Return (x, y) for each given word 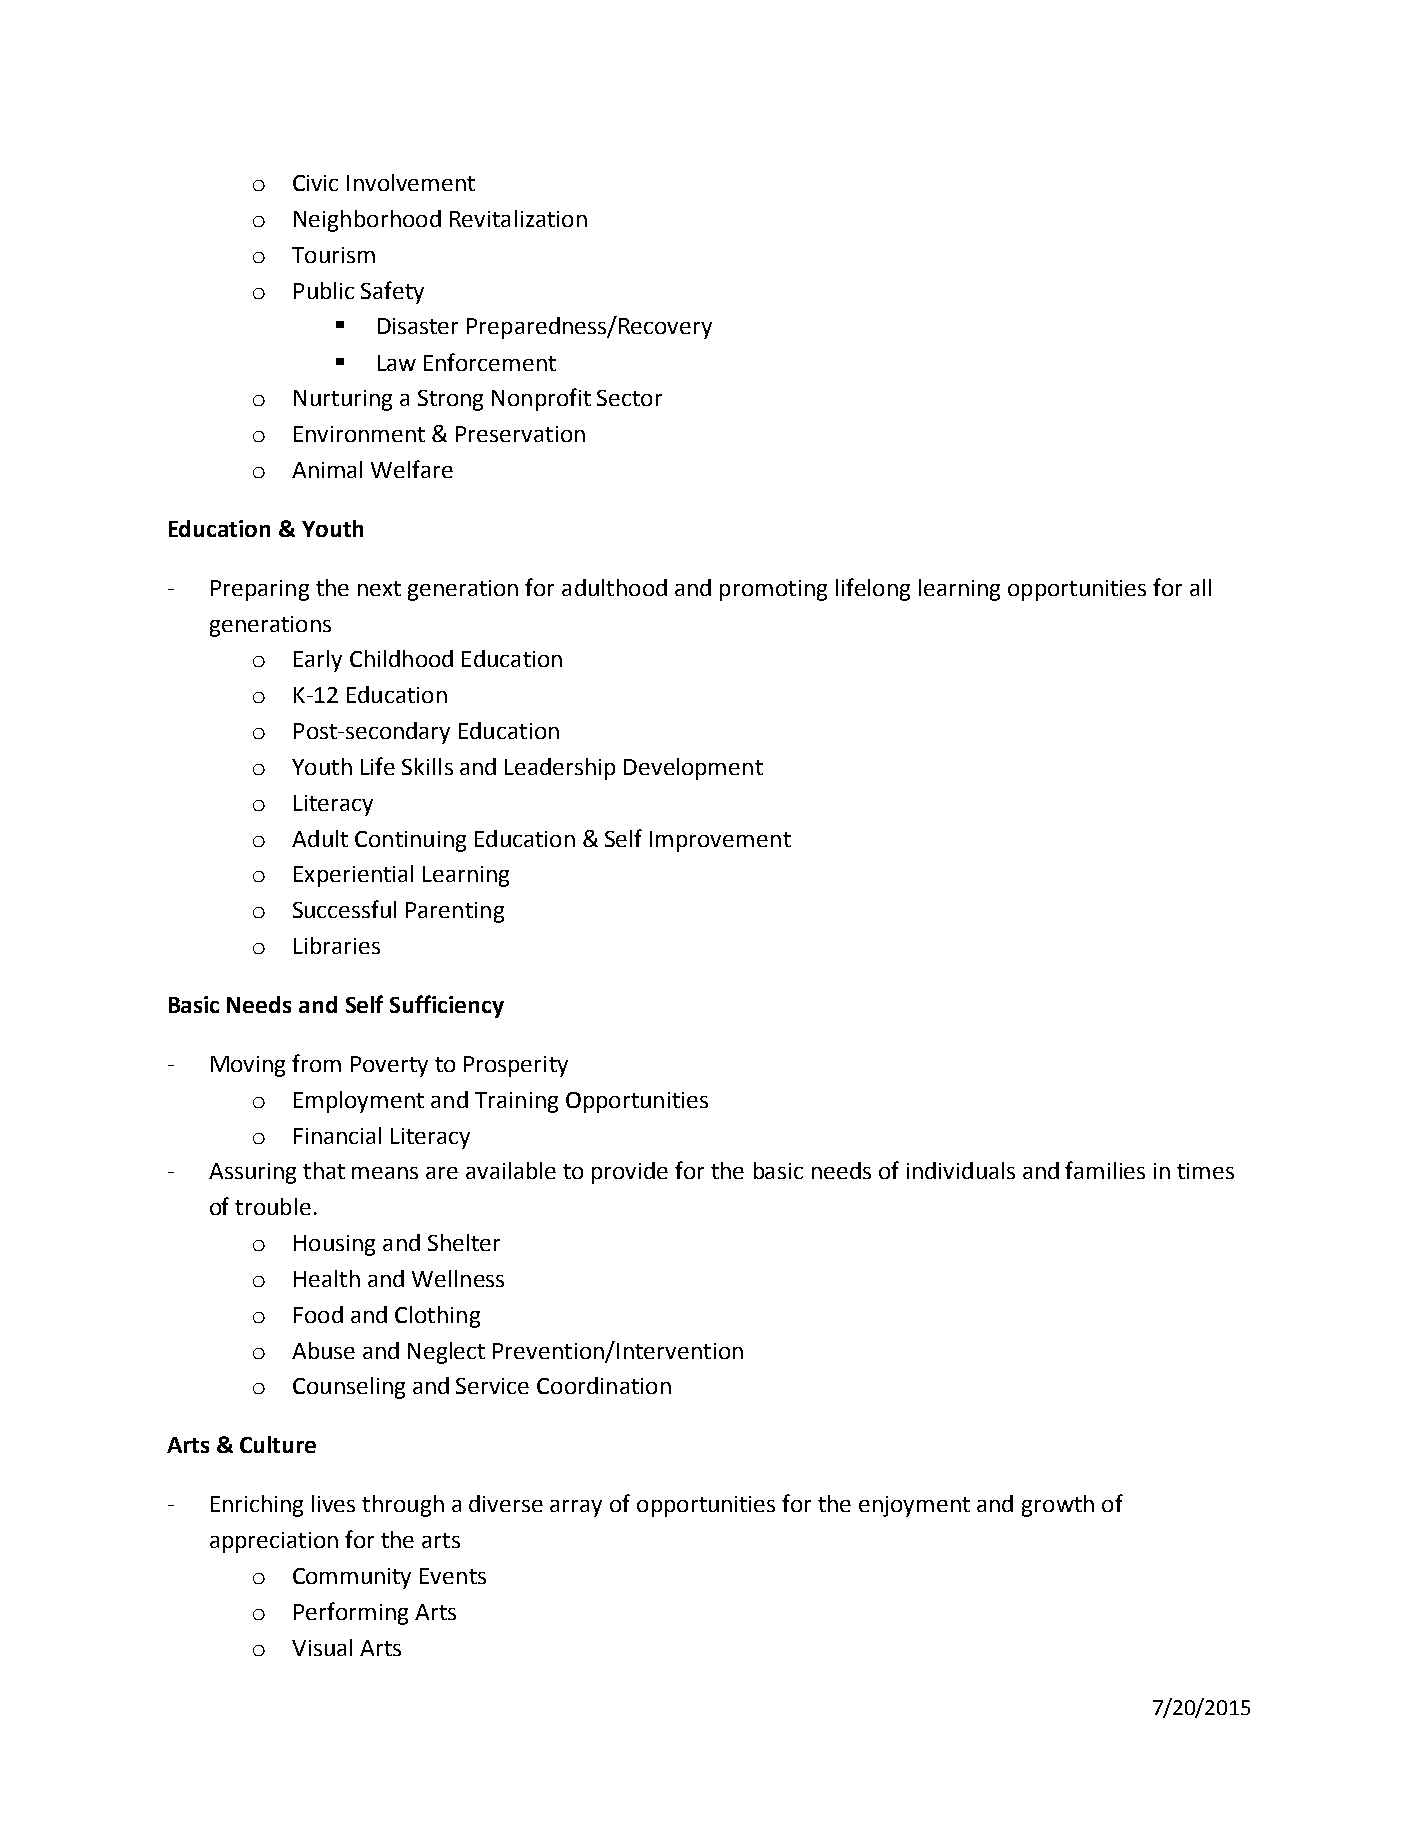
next (379, 588)
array (576, 1508)
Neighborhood (367, 221)
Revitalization (518, 218)
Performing (351, 1613)
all (1200, 587)
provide (630, 1173)
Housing (334, 1245)
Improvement (720, 841)
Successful (344, 909)
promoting (773, 590)
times (1205, 1171)
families (1105, 1170)
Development (693, 769)
